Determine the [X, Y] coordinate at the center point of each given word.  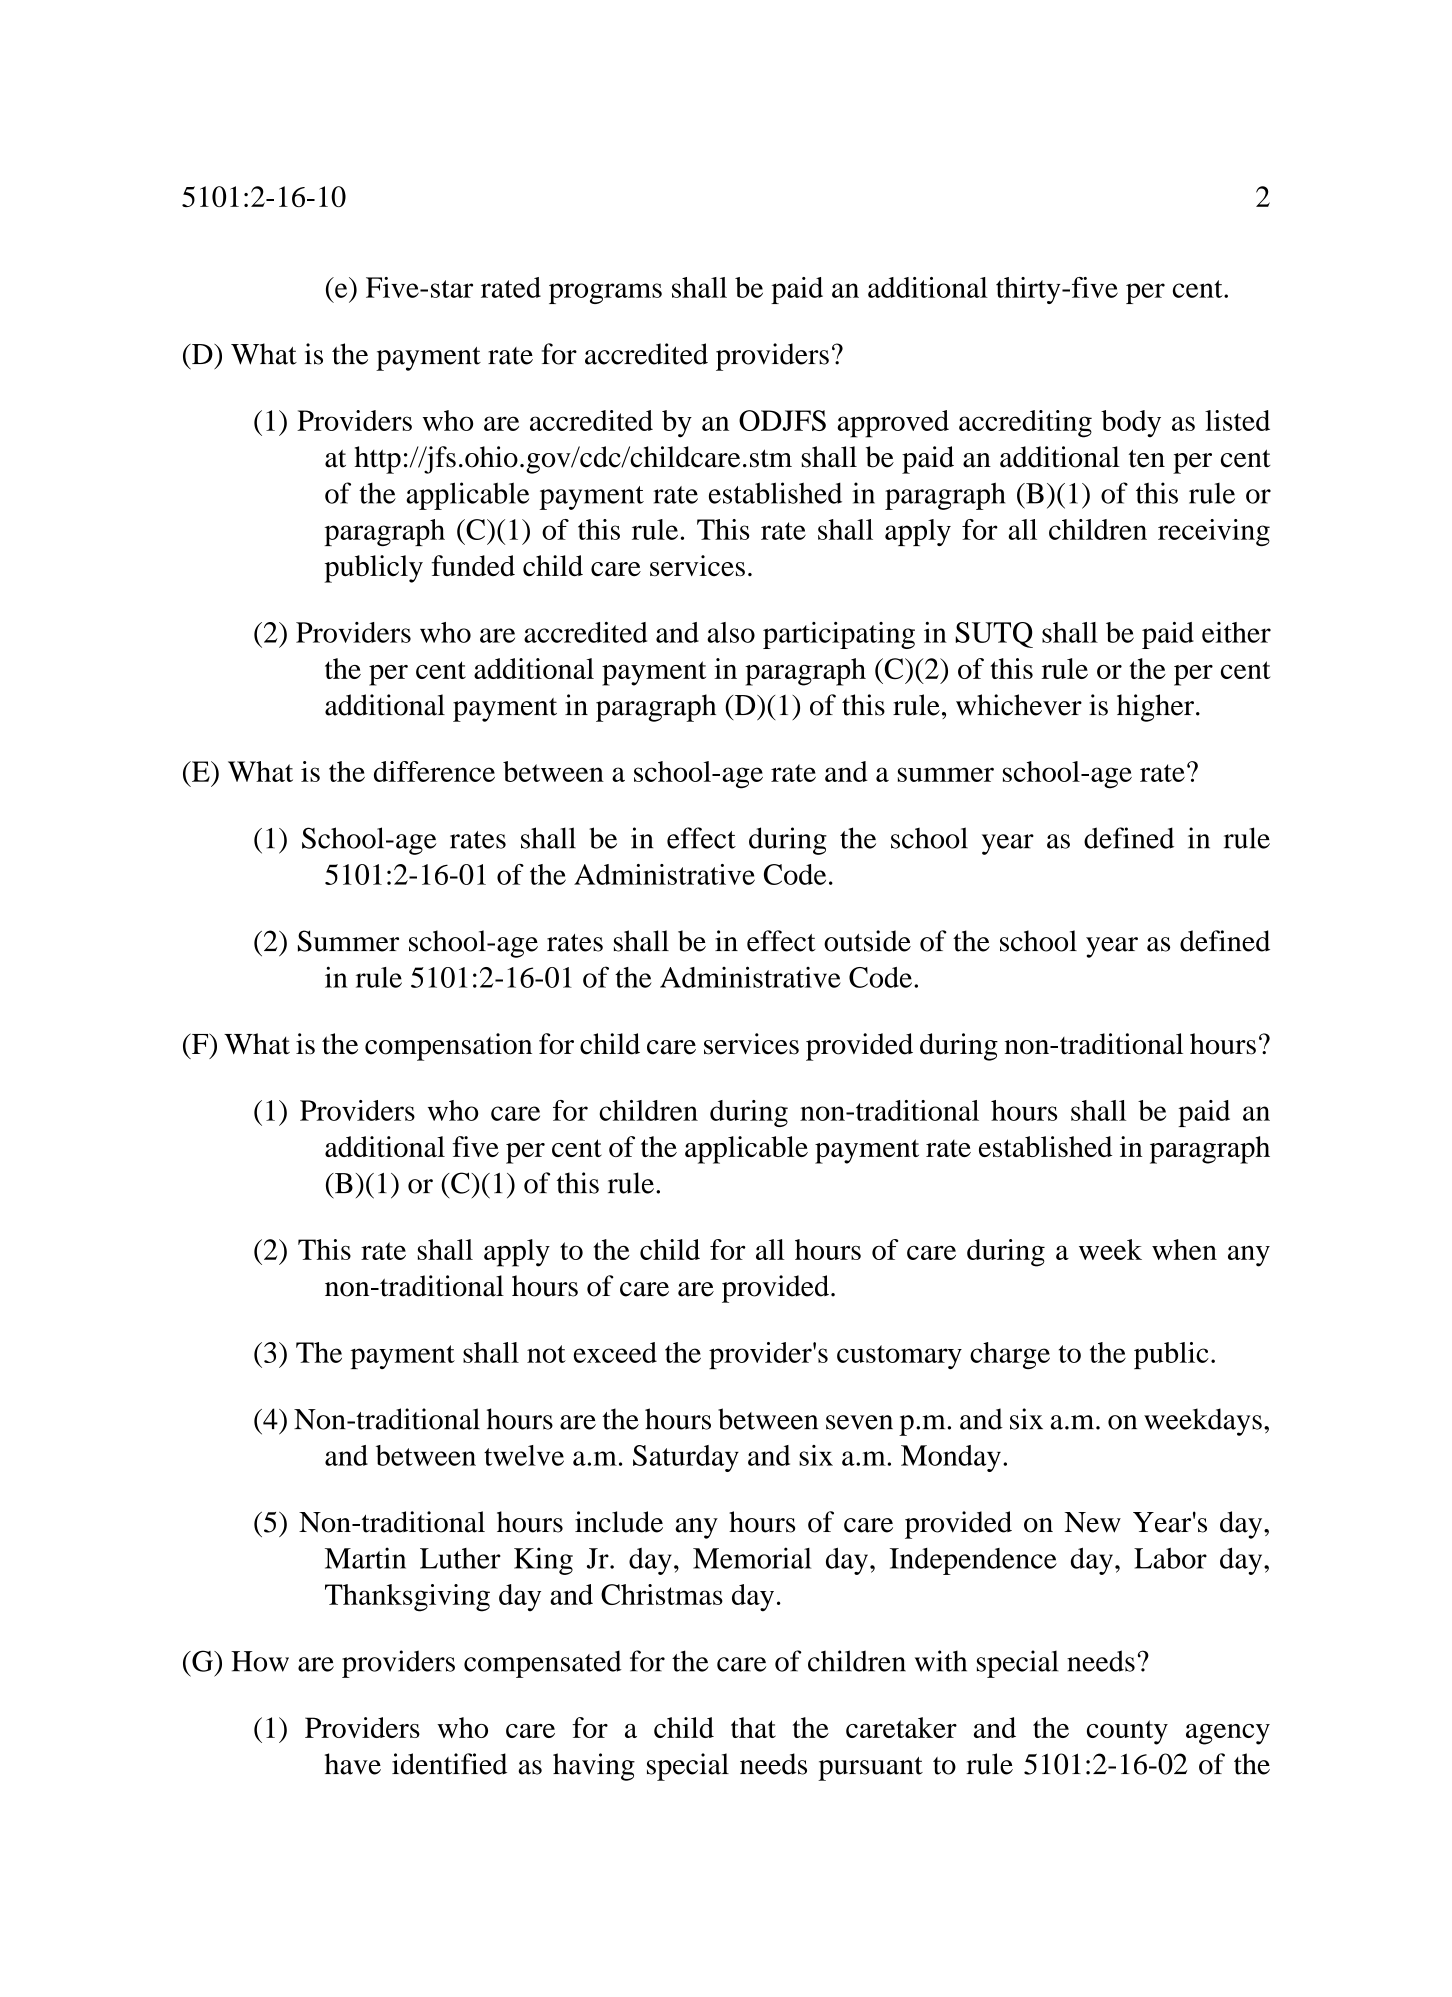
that [753, 1727]
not [546, 1354]
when [1184, 1249]
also [731, 632]
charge [1010, 1355]
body [1131, 424]
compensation [448, 1047]
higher [1155, 708]
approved [893, 424]
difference [434, 771]
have [353, 1764]
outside [867, 941]
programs [605, 293]
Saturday [686, 1458]
